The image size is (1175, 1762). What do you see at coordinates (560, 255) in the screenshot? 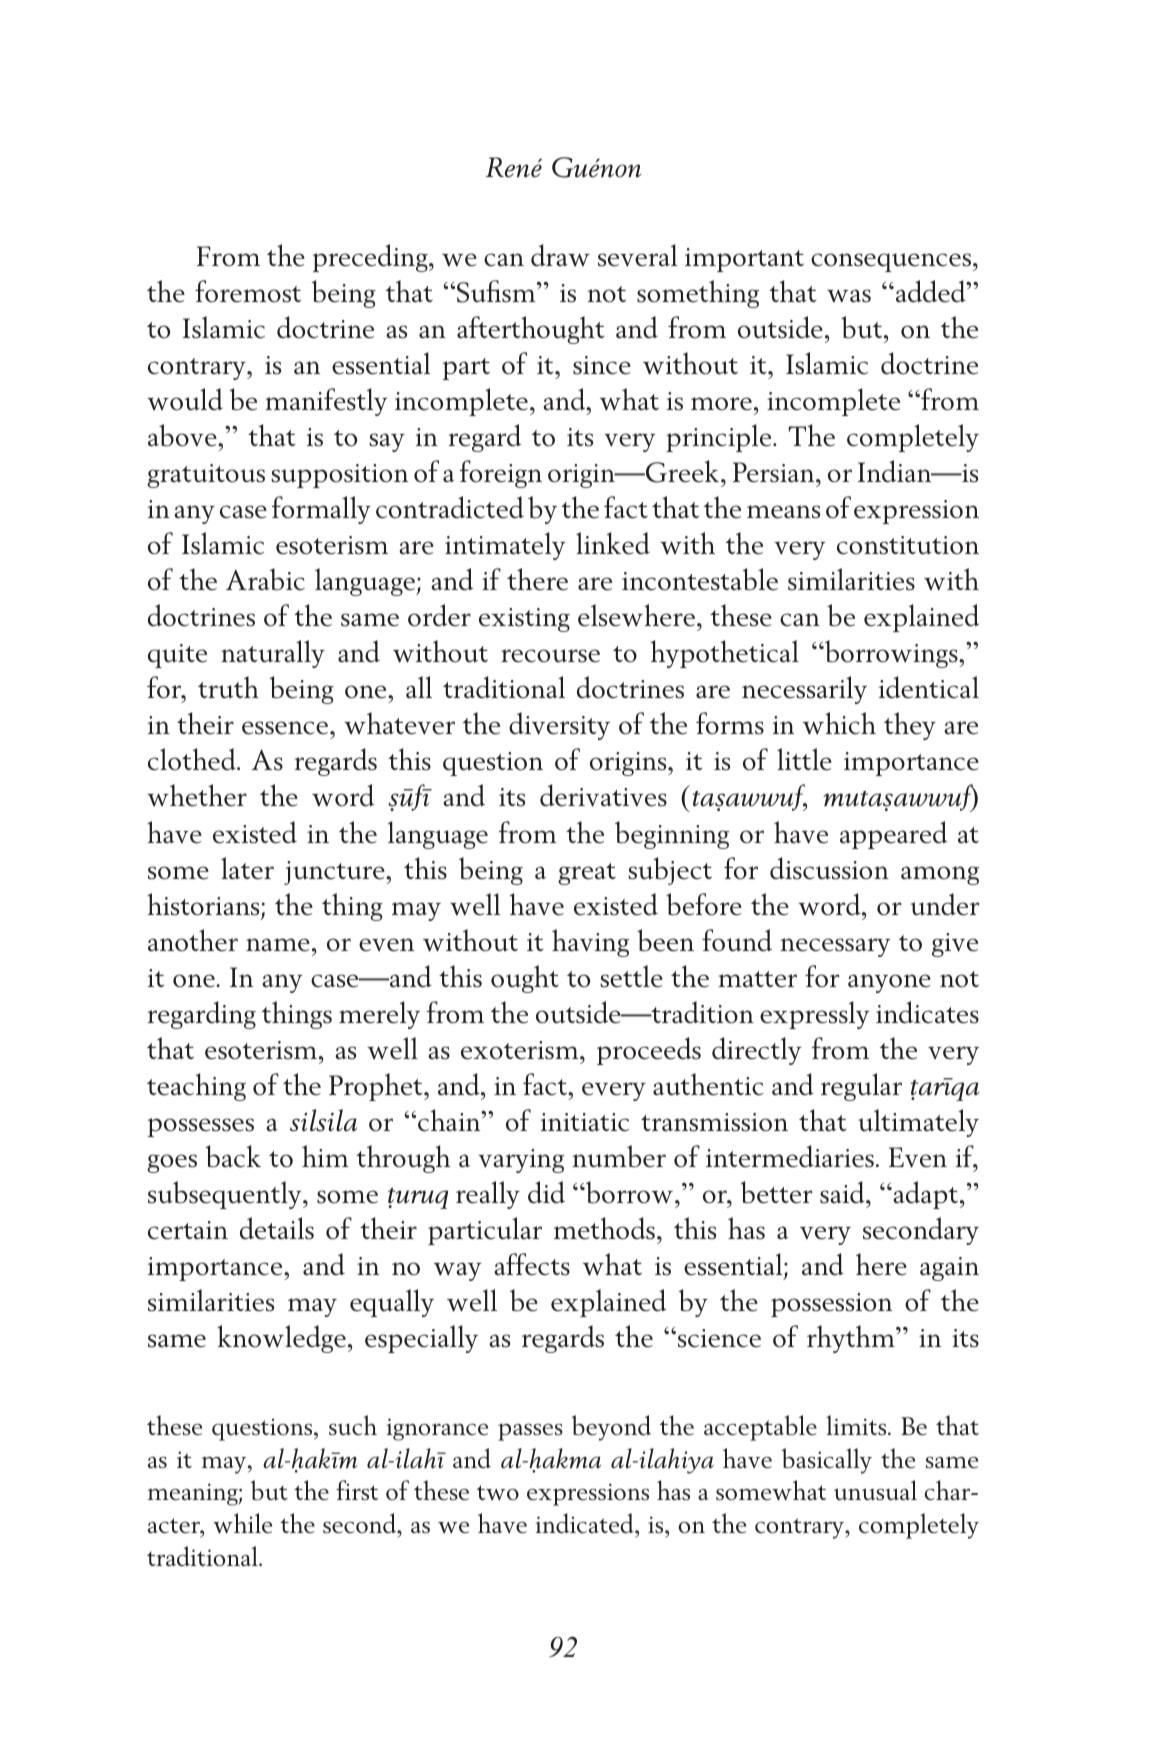
I see `draw` at bounding box center [560, 255].
